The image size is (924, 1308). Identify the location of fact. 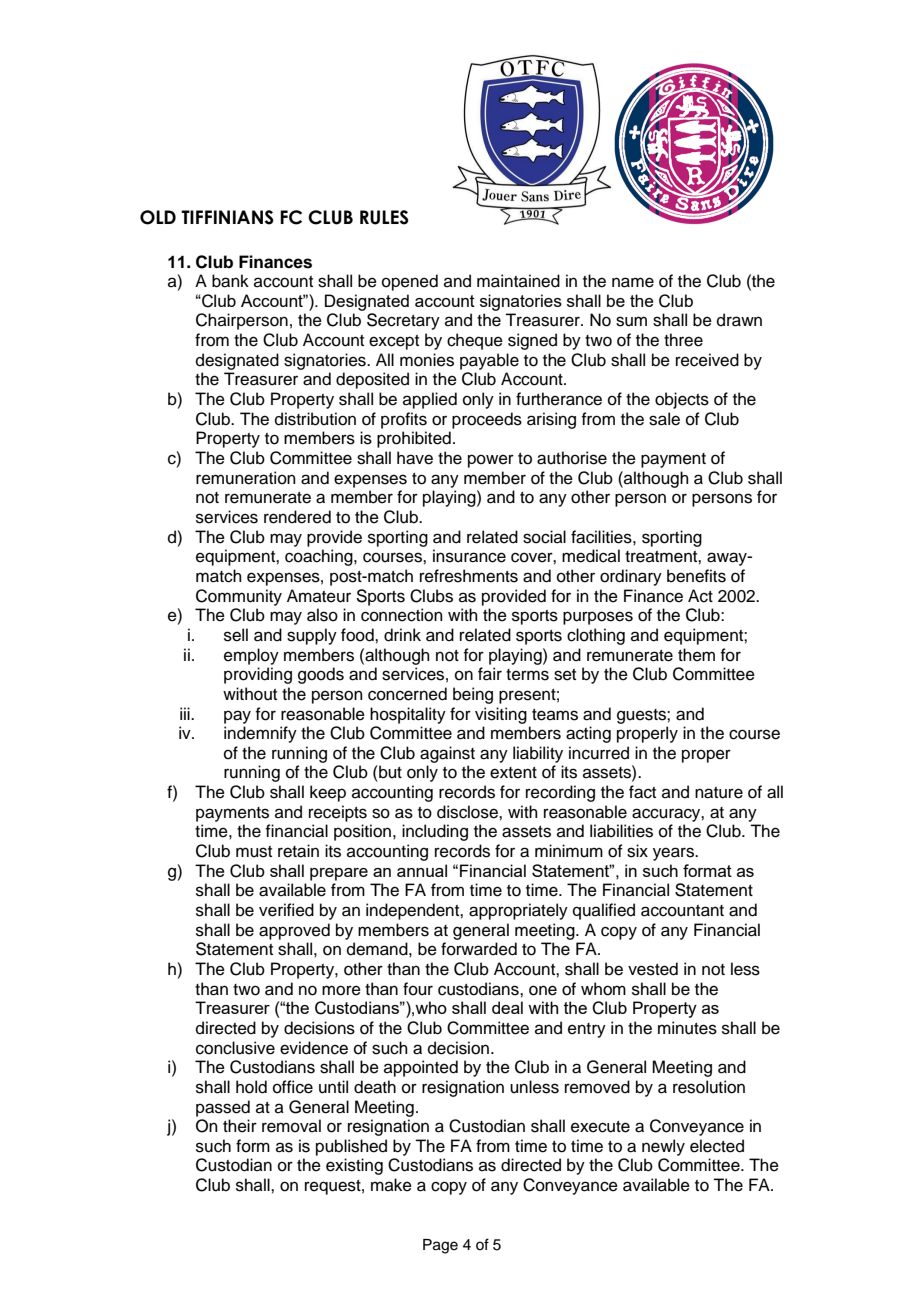
(642, 792).
